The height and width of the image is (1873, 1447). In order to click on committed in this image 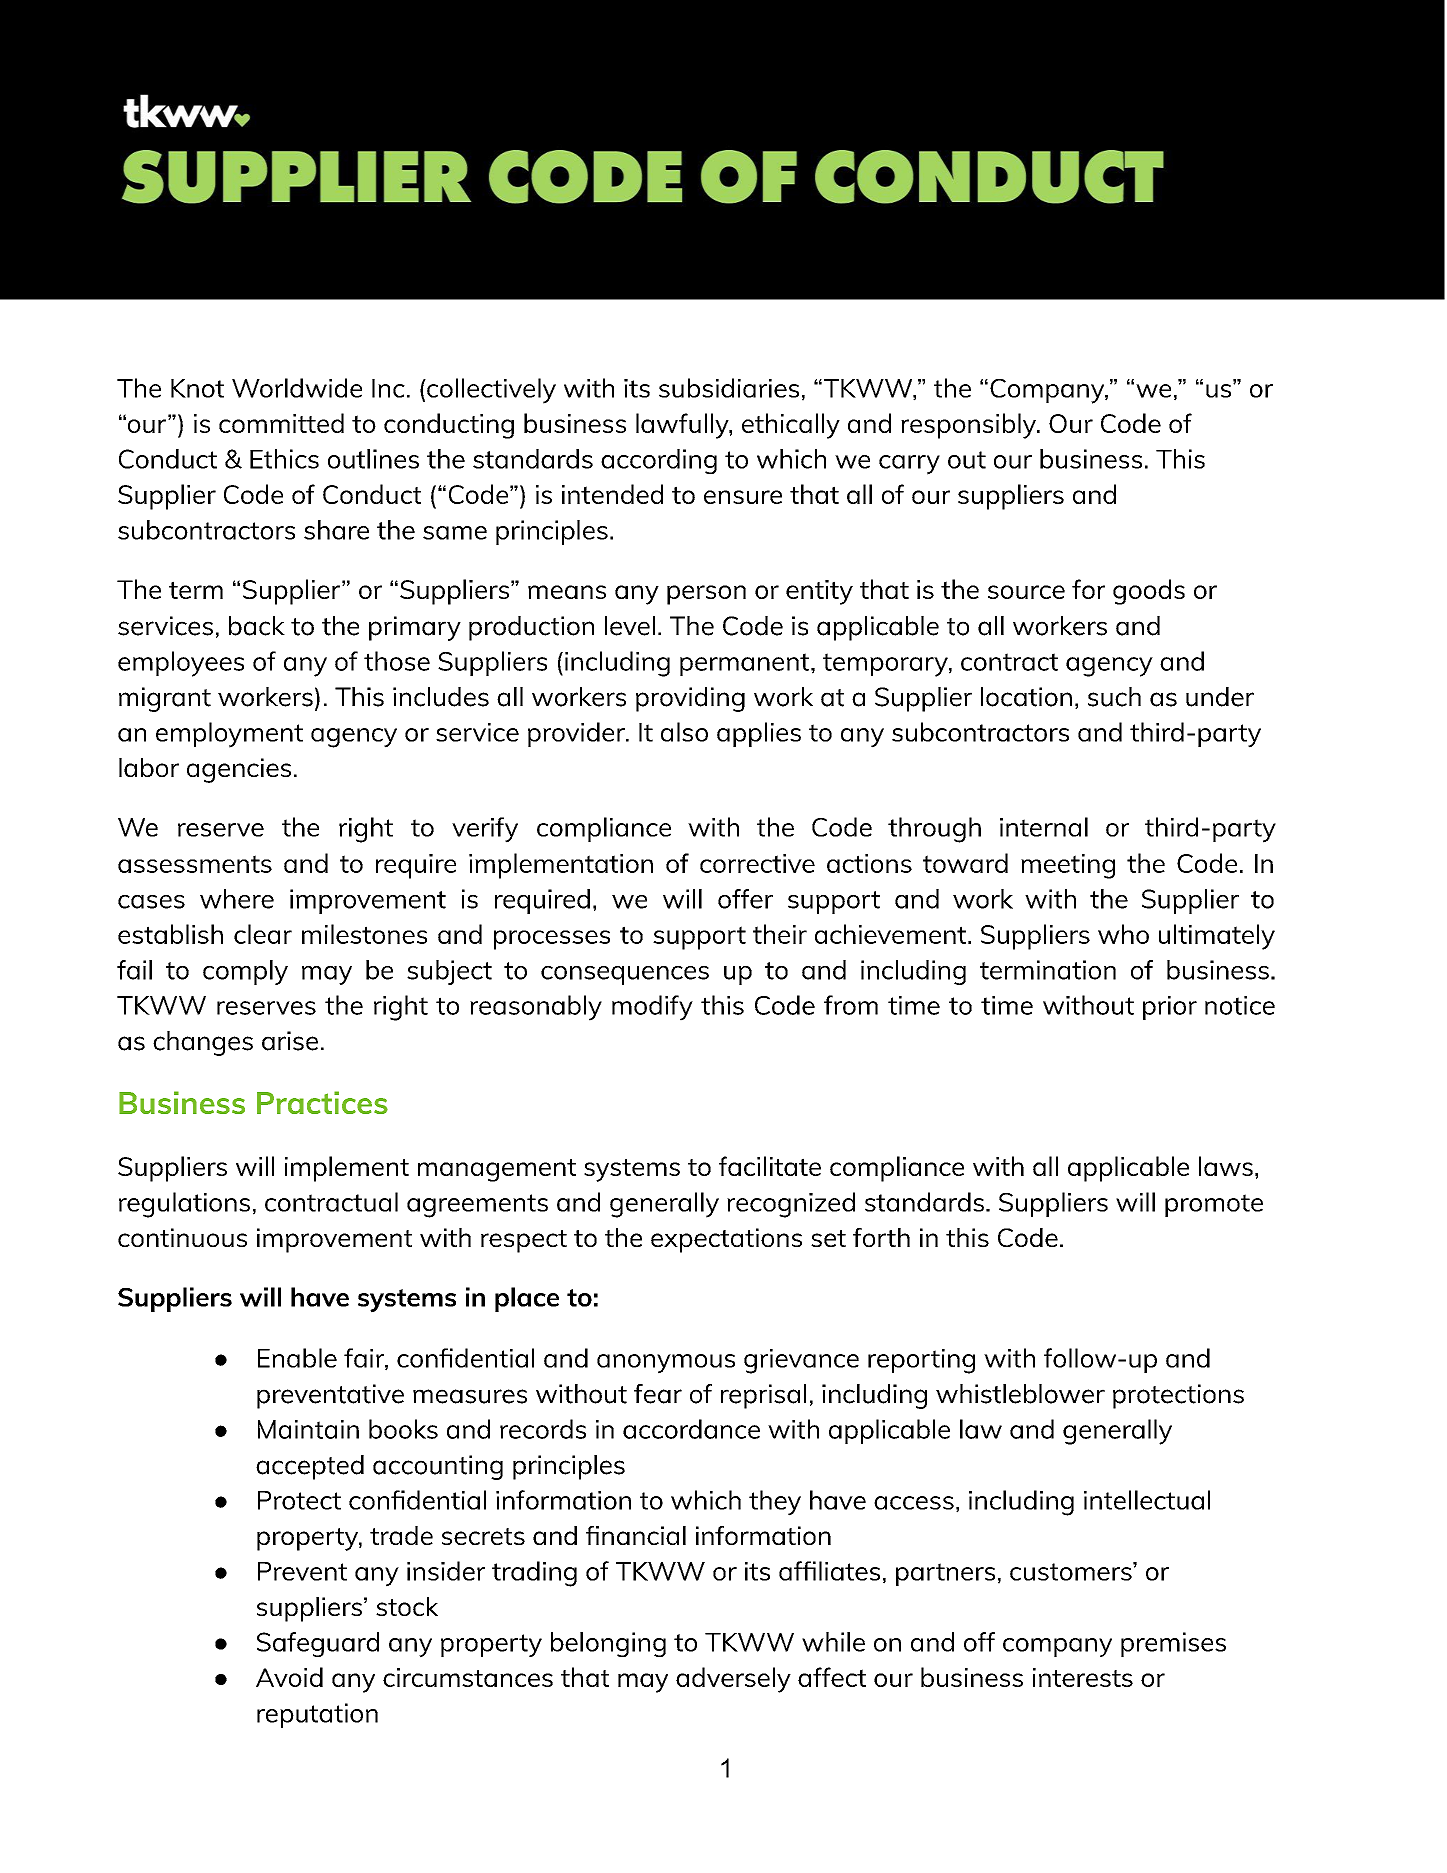, I will do `click(281, 423)`.
